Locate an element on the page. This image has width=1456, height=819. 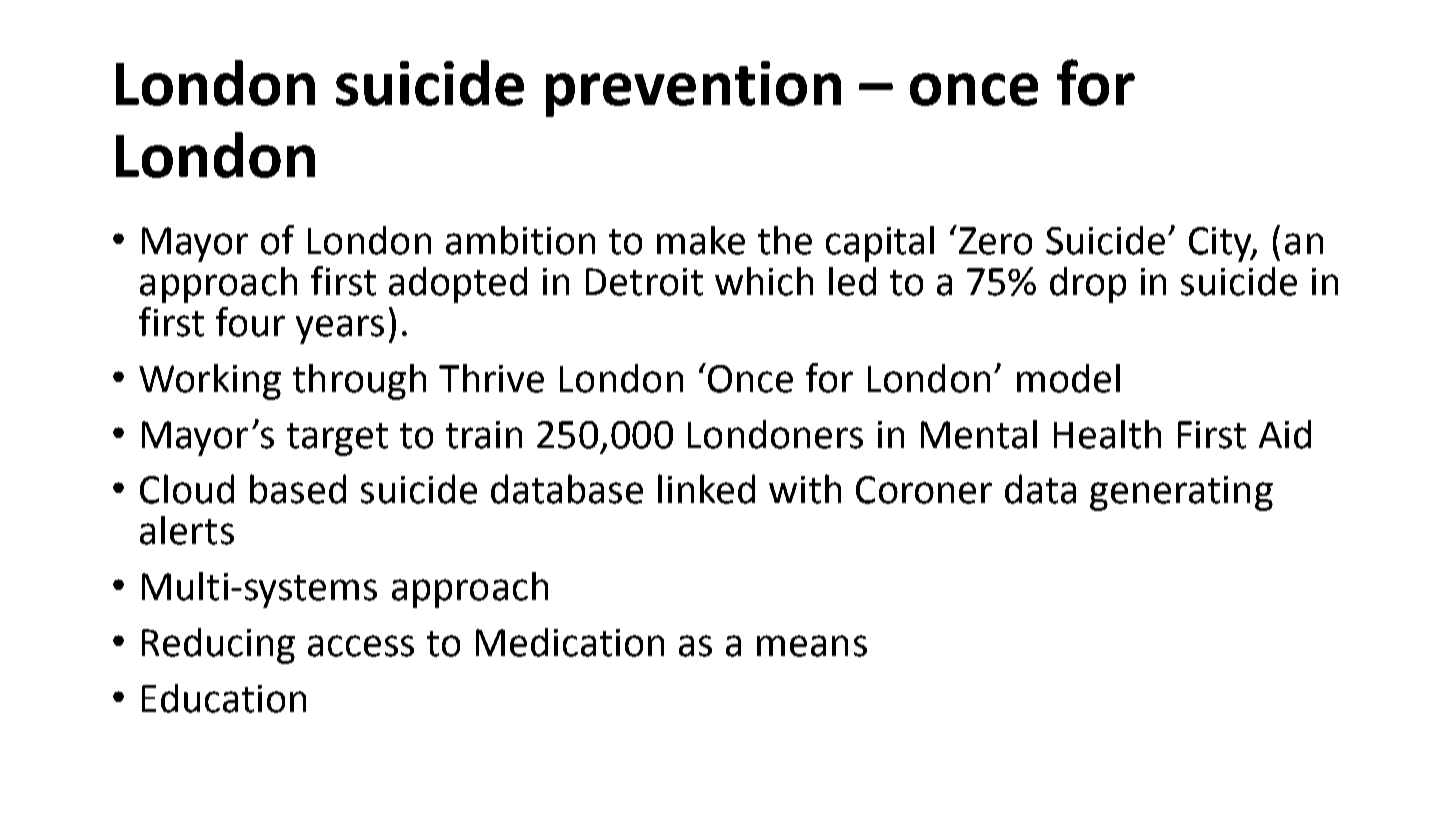
prevention is located at coordinates (693, 89).
